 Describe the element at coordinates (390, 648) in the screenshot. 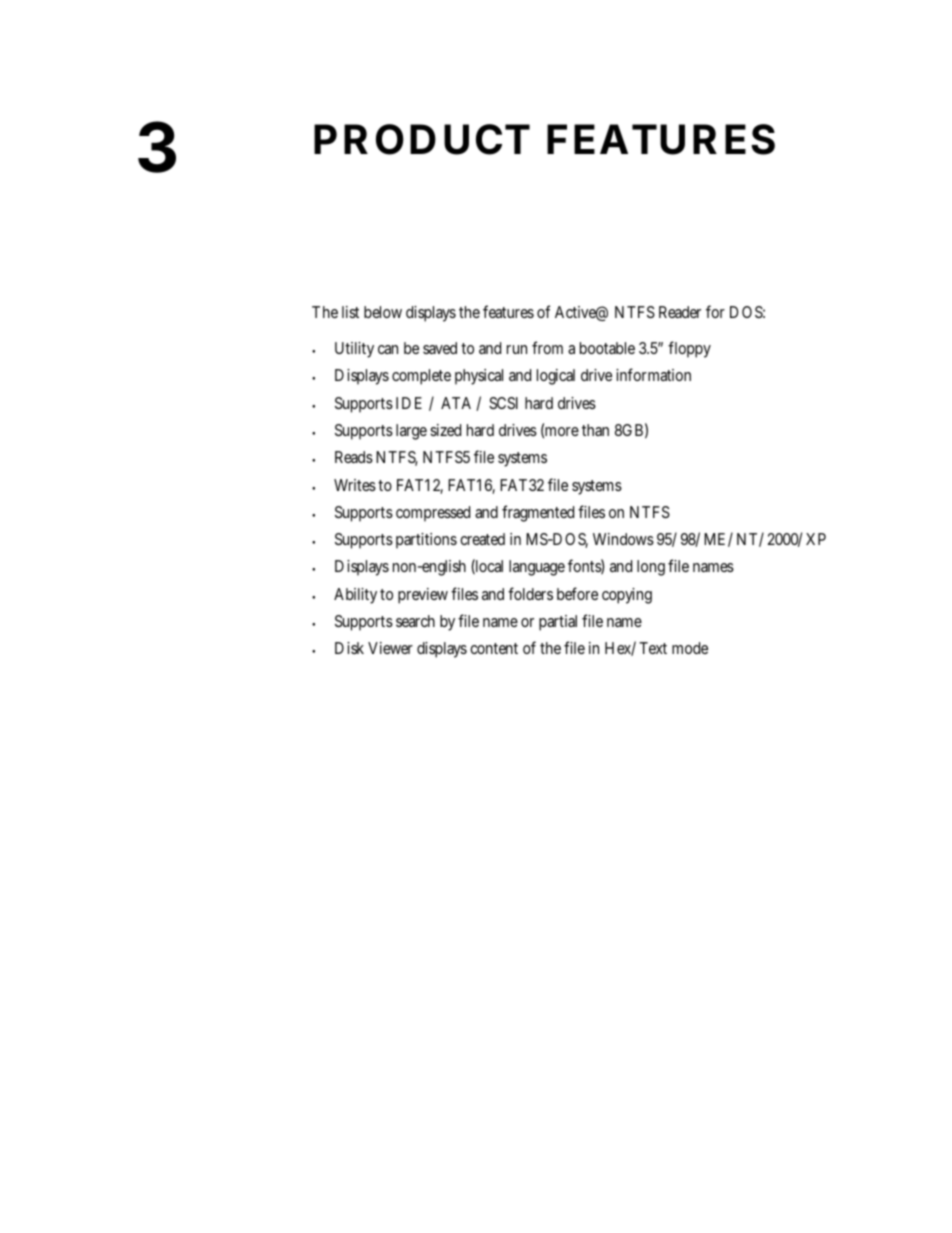

I see `Viewer` at that location.
